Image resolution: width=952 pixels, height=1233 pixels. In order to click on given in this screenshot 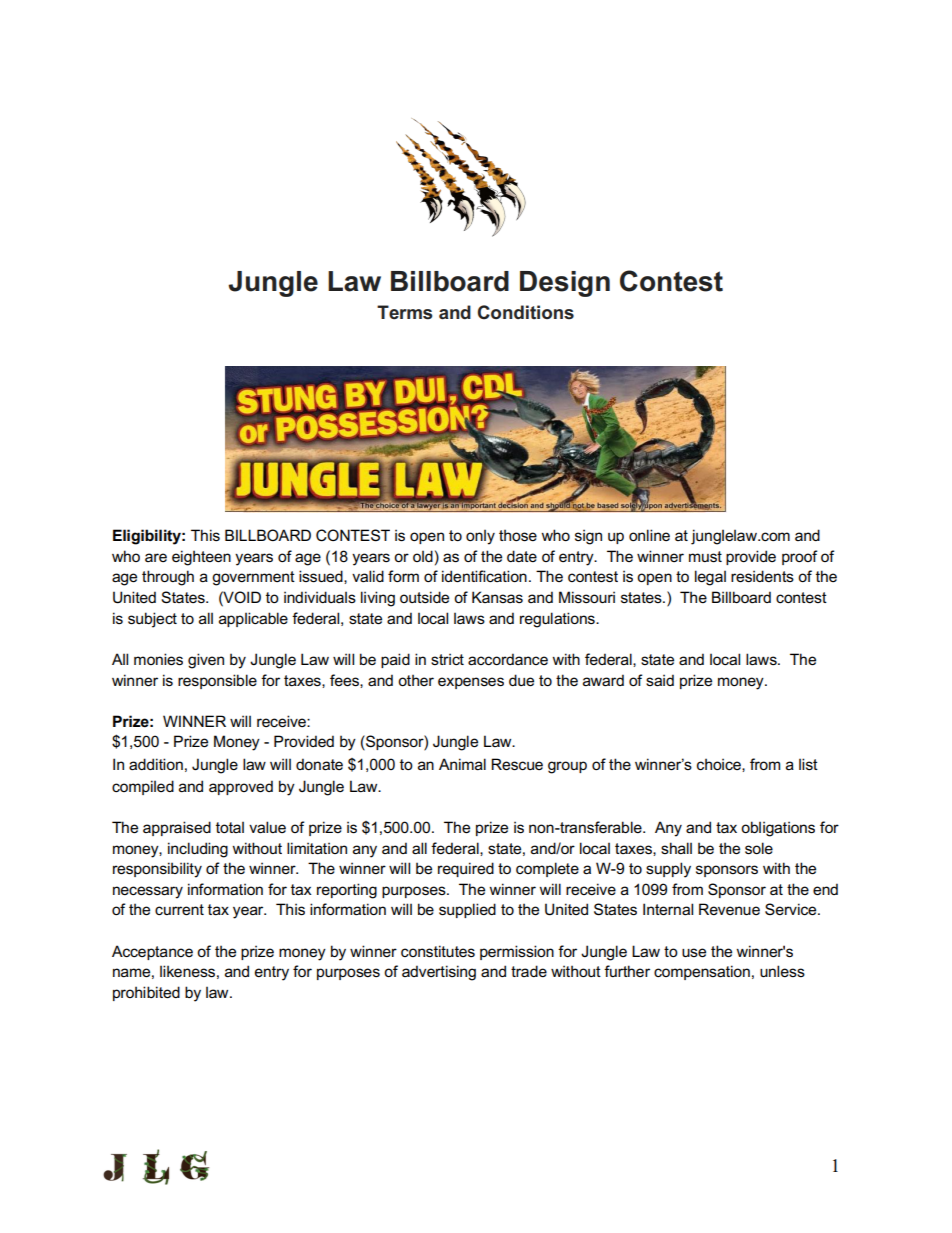, I will do `click(206, 661)`.
